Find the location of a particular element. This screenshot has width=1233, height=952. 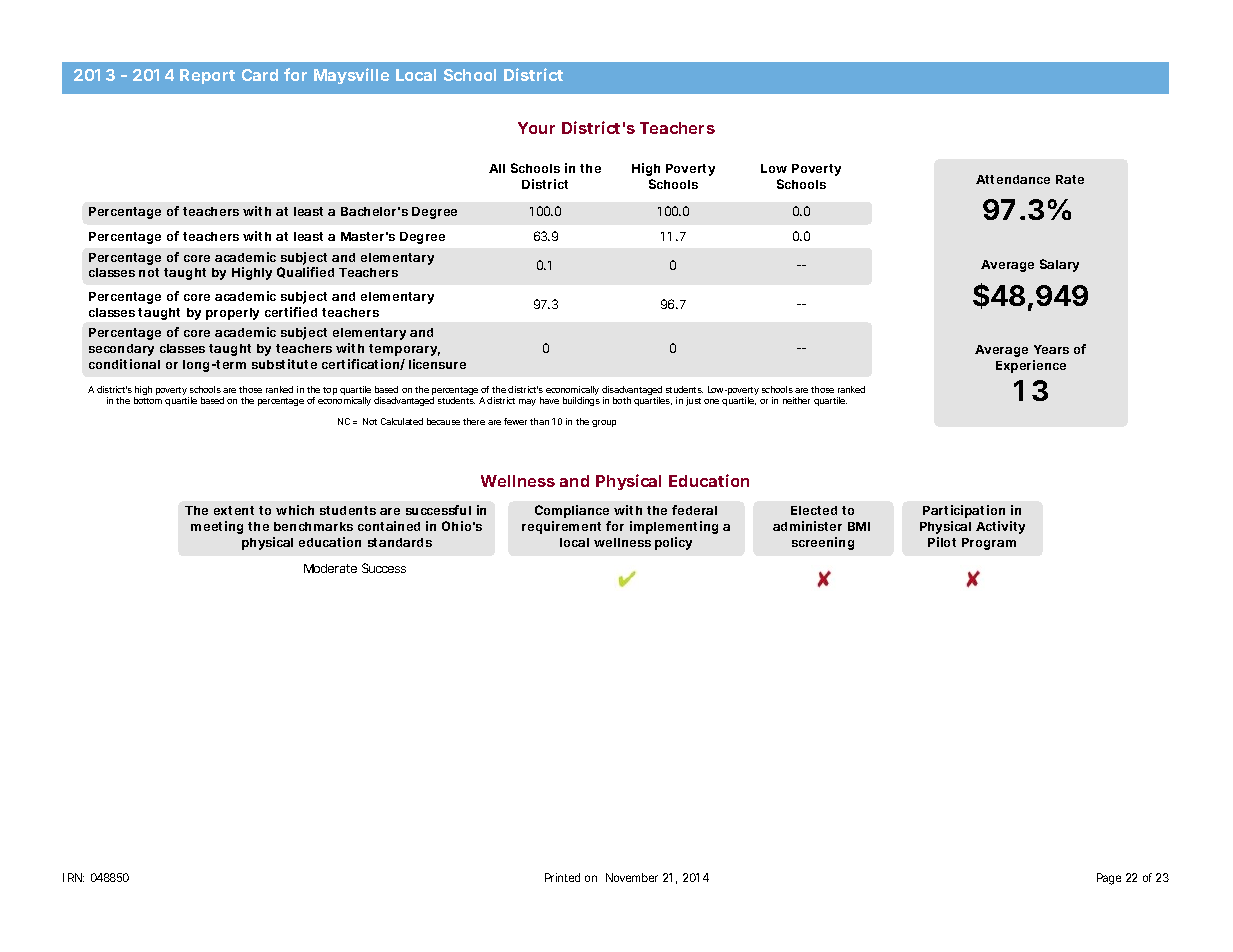

Experience is located at coordinates (1031, 366).
